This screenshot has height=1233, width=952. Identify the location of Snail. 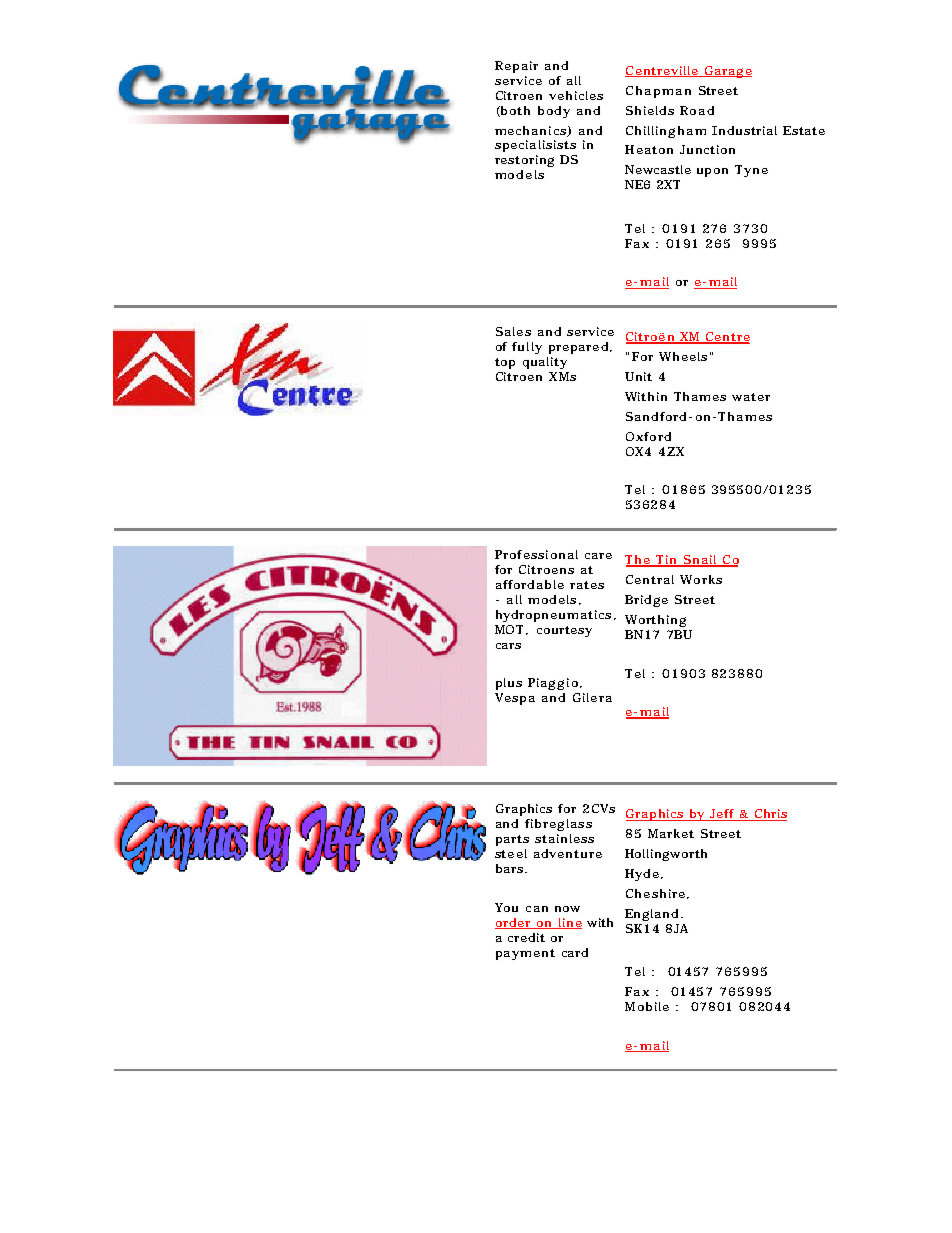
(700, 561).
